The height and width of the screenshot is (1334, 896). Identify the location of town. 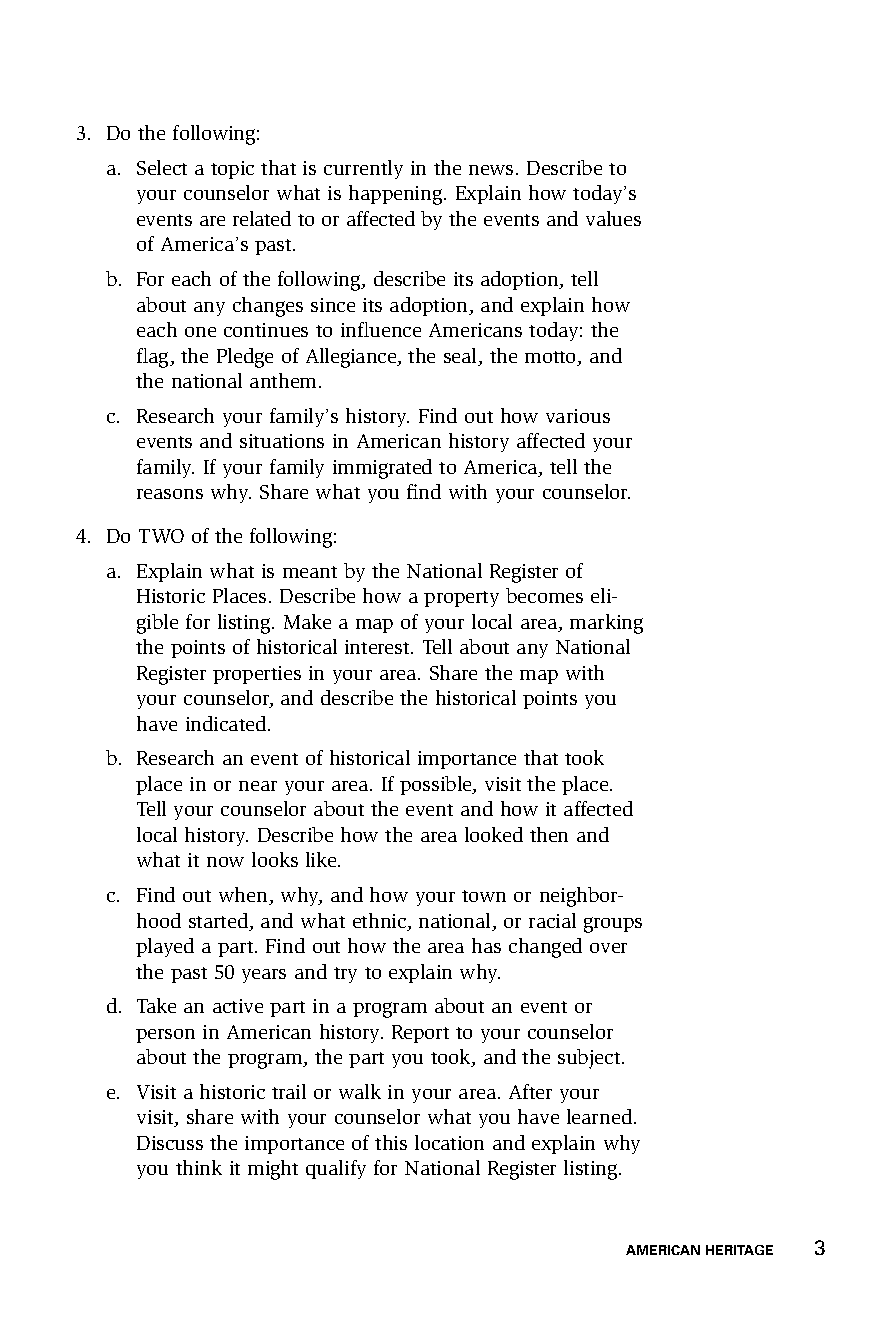
(484, 896).
